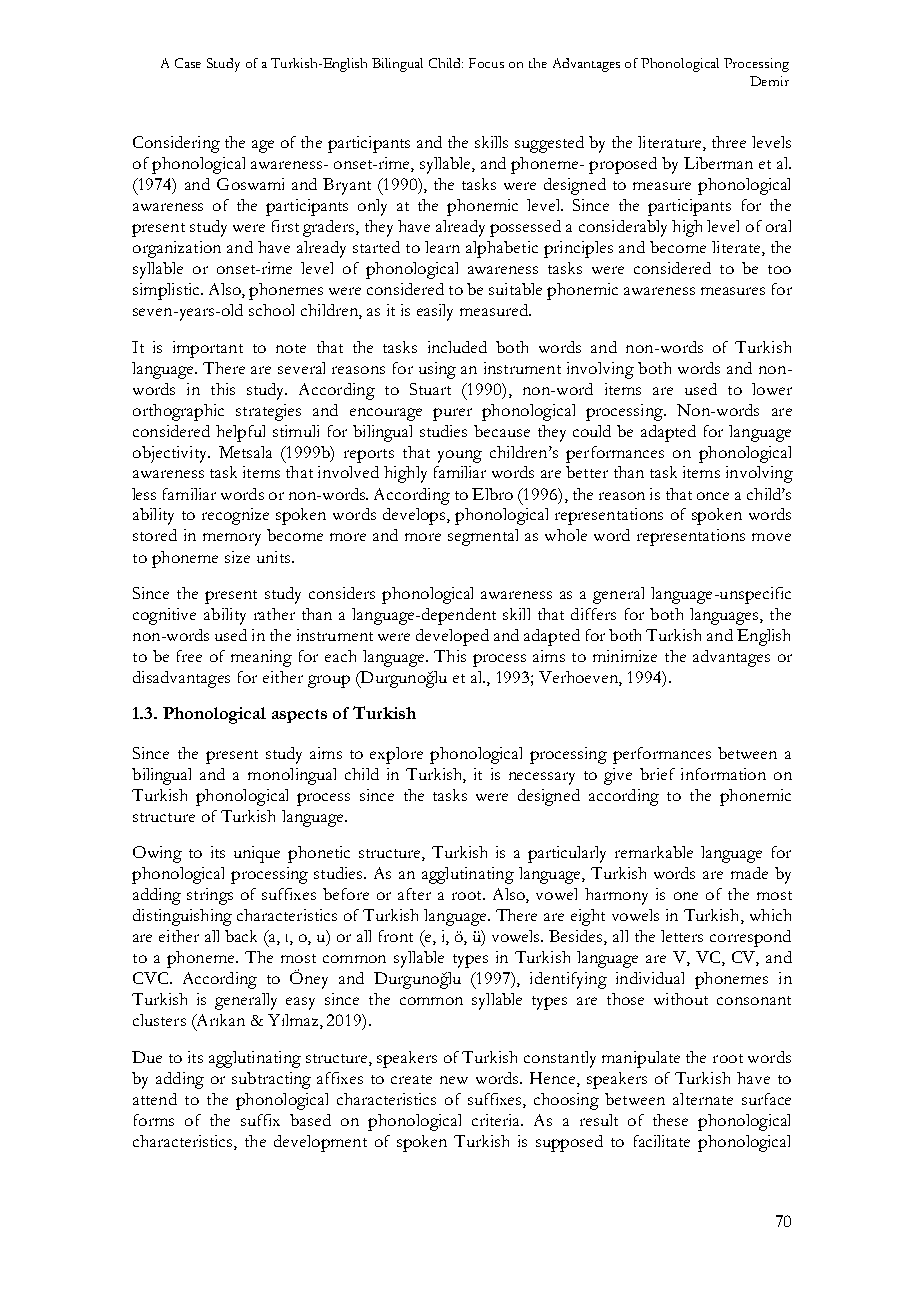 This image has height=1308, width=924. What do you see at coordinates (188, 63) in the image?
I see `Case` at bounding box center [188, 63].
